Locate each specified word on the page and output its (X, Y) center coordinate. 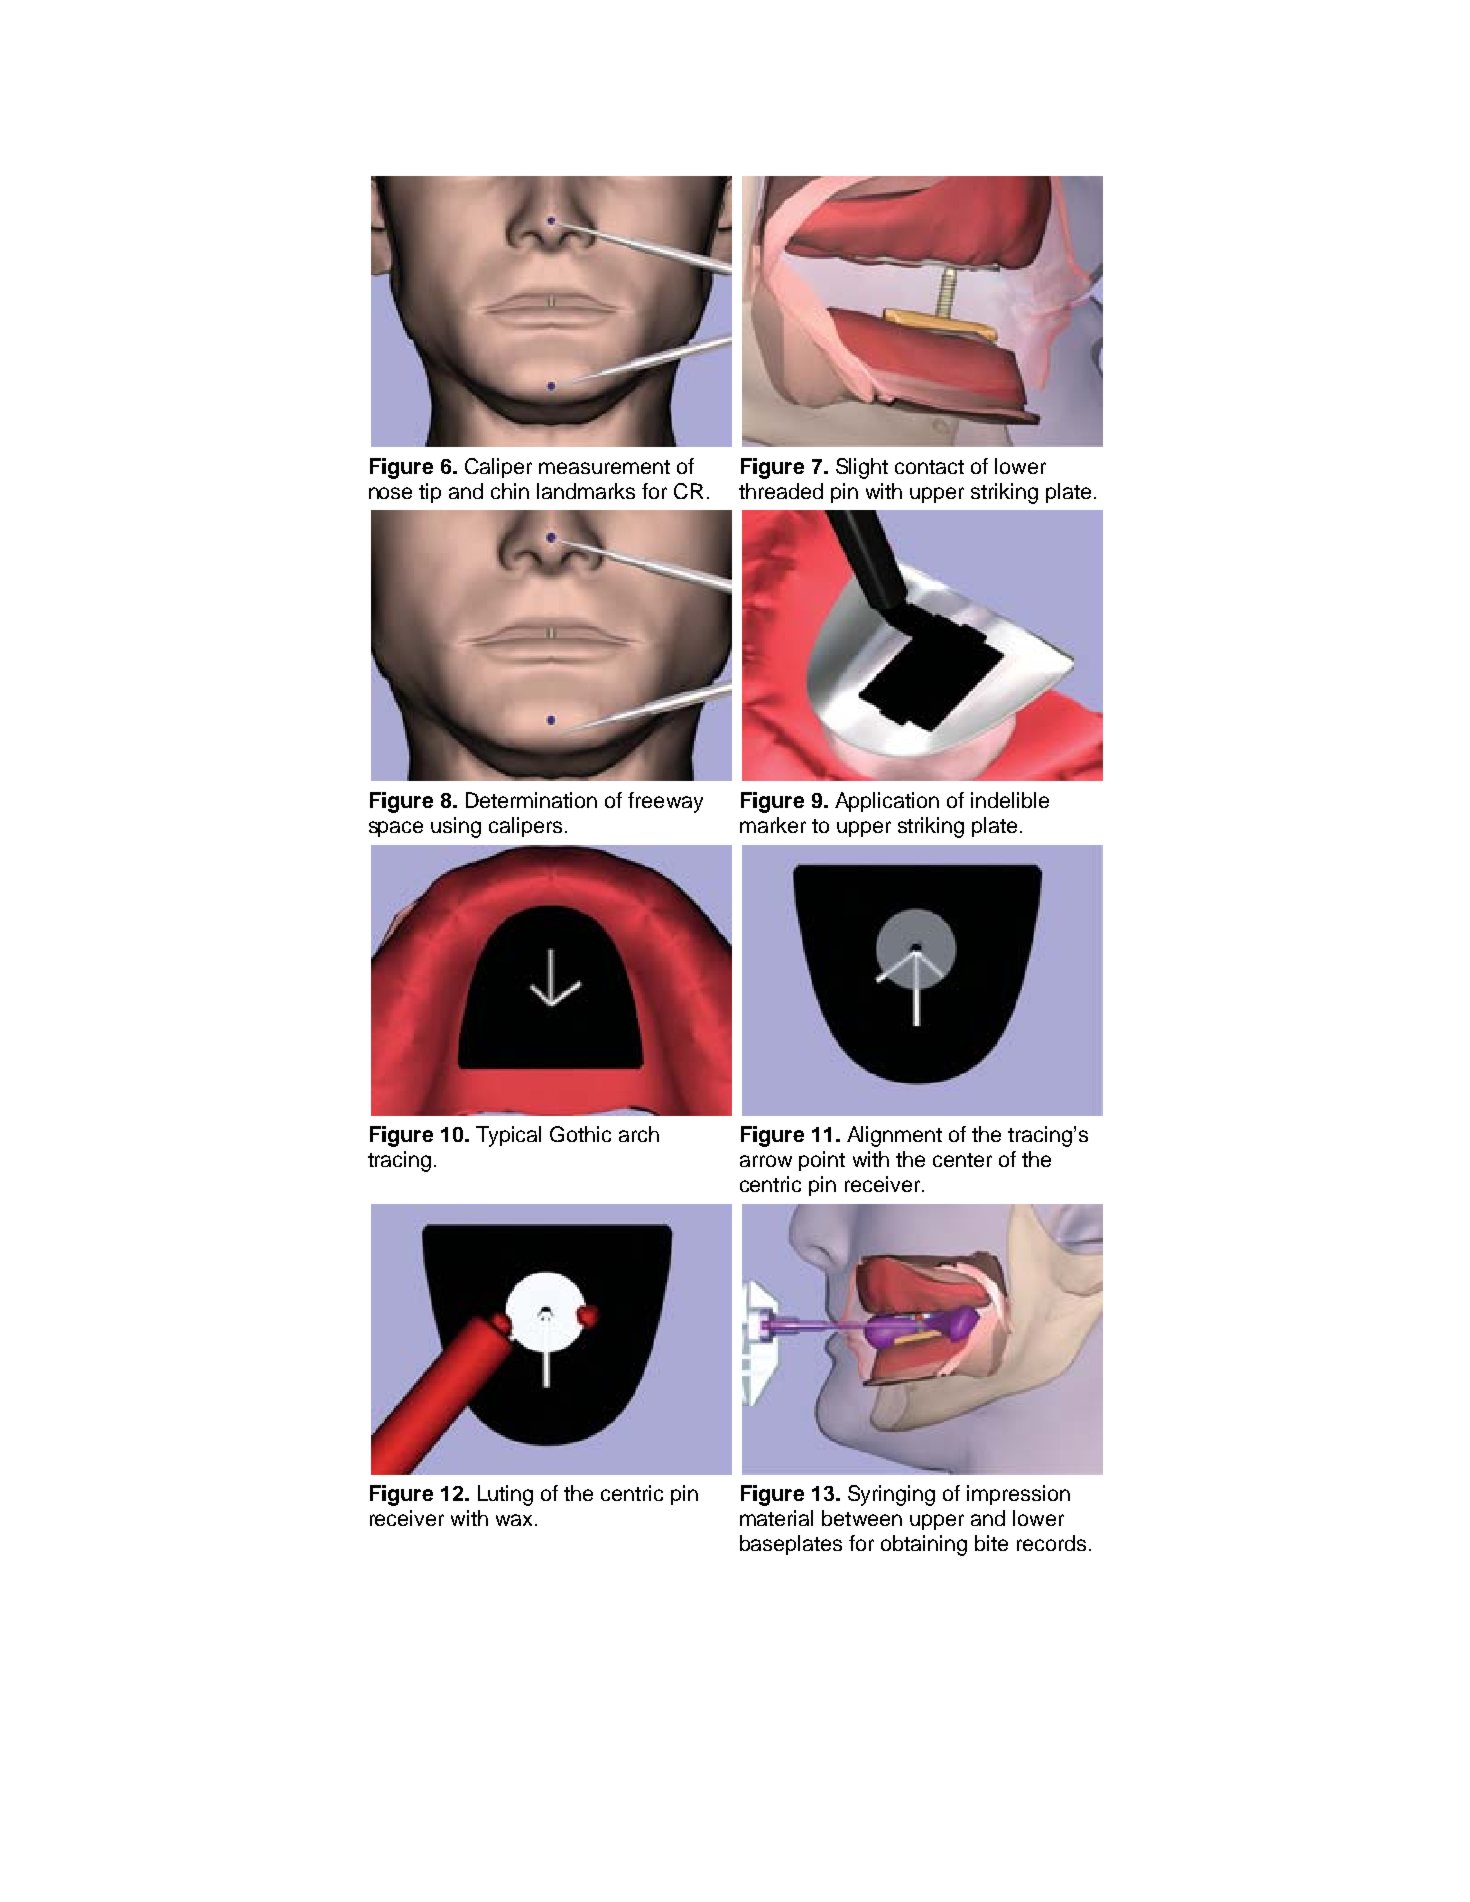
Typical (508, 1136)
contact (929, 467)
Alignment (894, 1136)
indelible (1010, 800)
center (962, 1160)
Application (887, 802)
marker (773, 825)
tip (430, 493)
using (456, 827)
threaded (781, 491)
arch (639, 1134)
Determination (531, 800)
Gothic (580, 1134)
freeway (665, 802)
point (822, 1161)
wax (514, 1520)
